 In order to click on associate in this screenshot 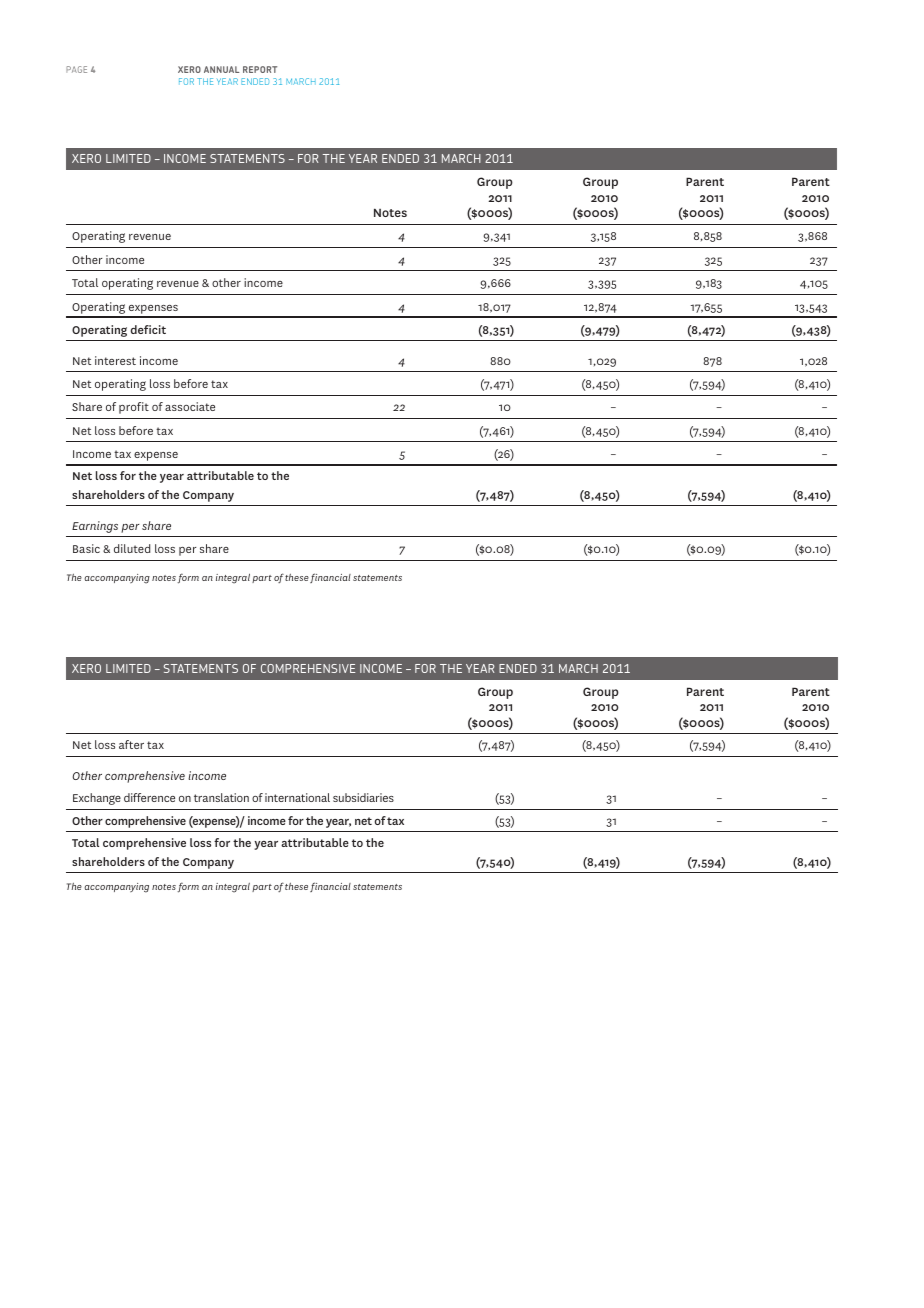, I will do `click(190, 406)`.
